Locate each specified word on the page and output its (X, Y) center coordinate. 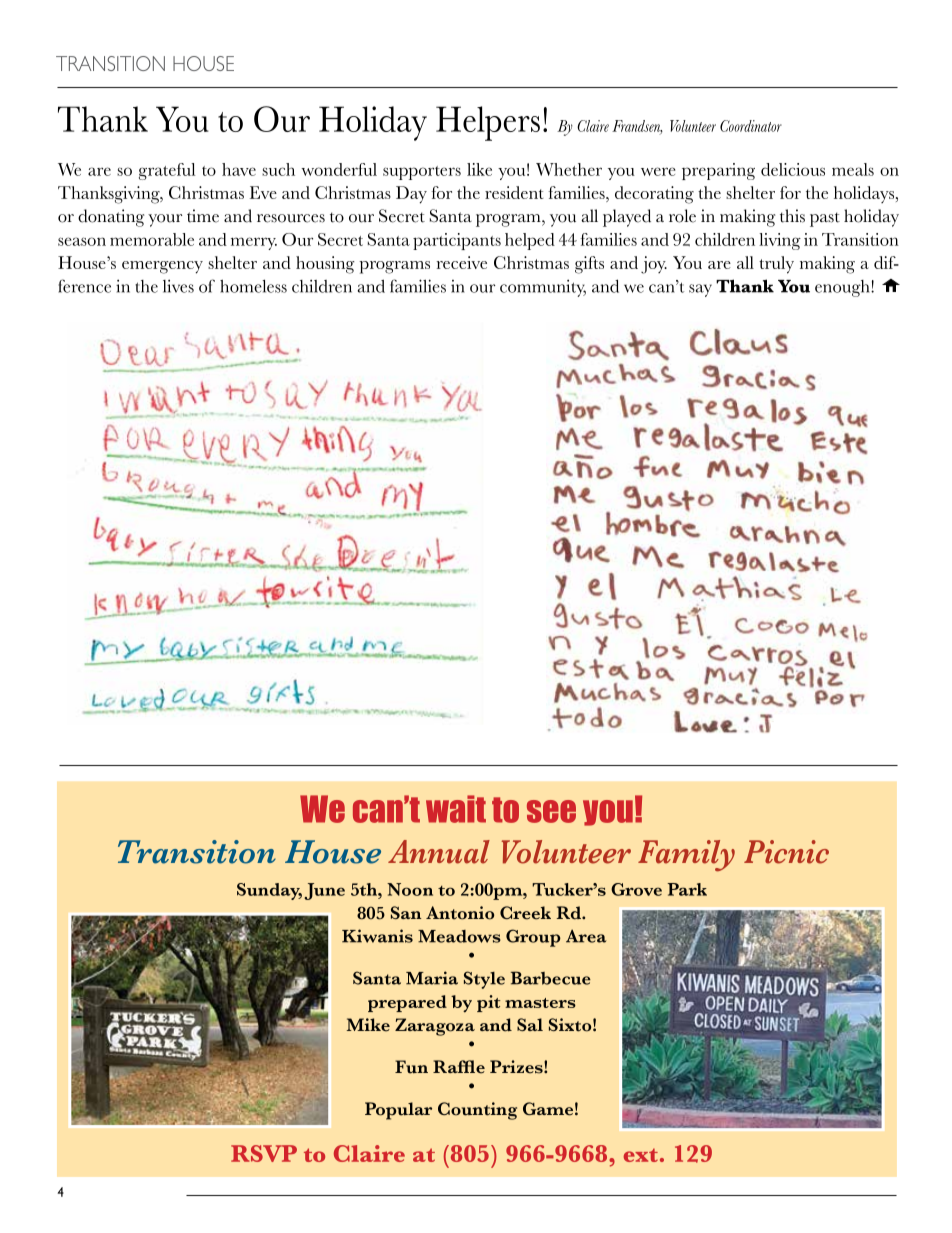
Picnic (786, 852)
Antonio (460, 913)
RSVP (264, 1153)
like (479, 169)
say (700, 290)
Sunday (269, 891)
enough (843, 288)
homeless (253, 286)
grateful (167, 171)
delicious (793, 169)
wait (456, 809)
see (551, 811)
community (543, 288)
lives (178, 286)
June (324, 891)
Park (687, 889)
